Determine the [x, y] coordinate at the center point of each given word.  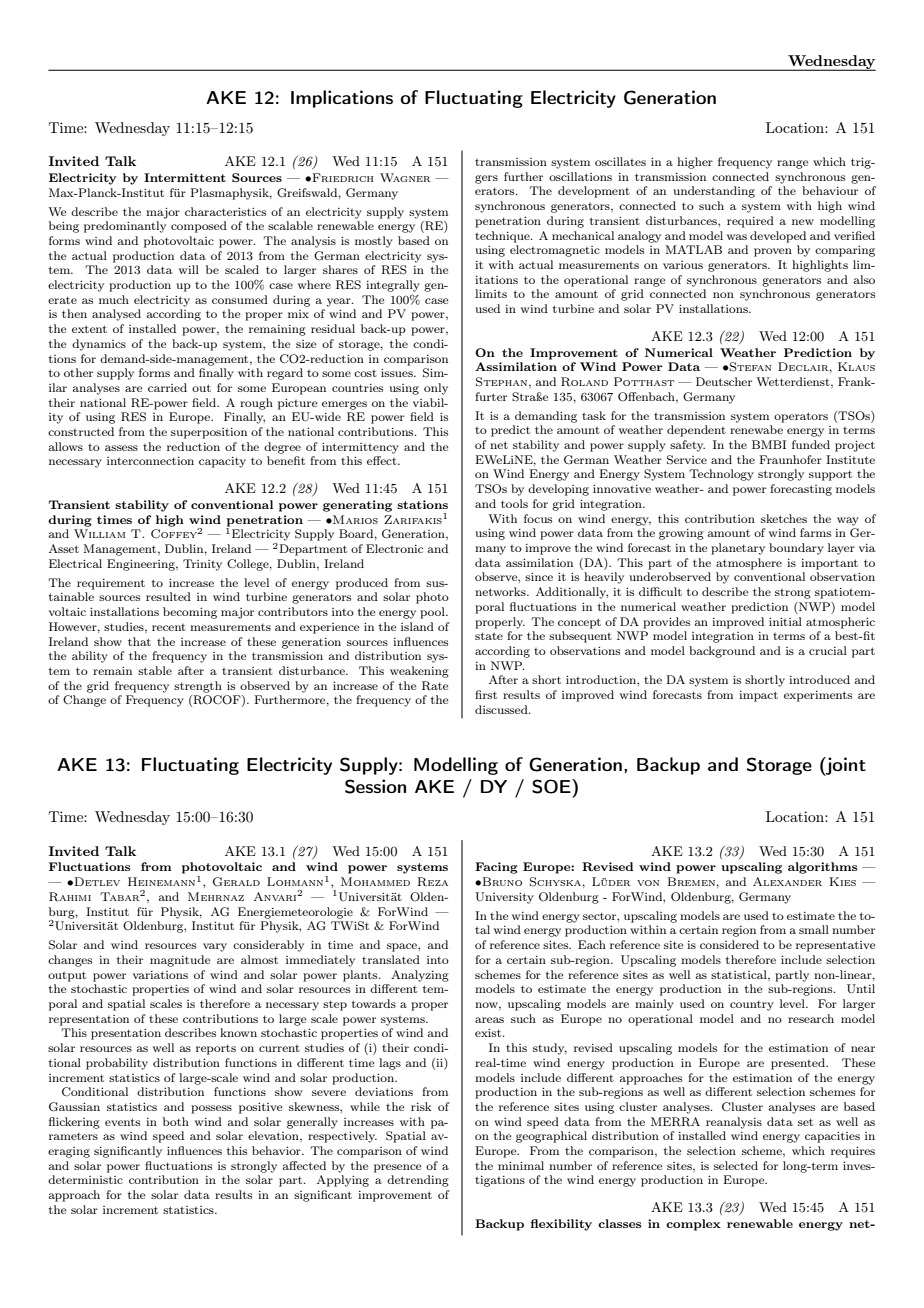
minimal [521, 1165]
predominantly [125, 227]
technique [503, 237]
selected [736, 1165]
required [750, 222]
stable [155, 670]
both [176, 1121]
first [486, 694]
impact [758, 696]
